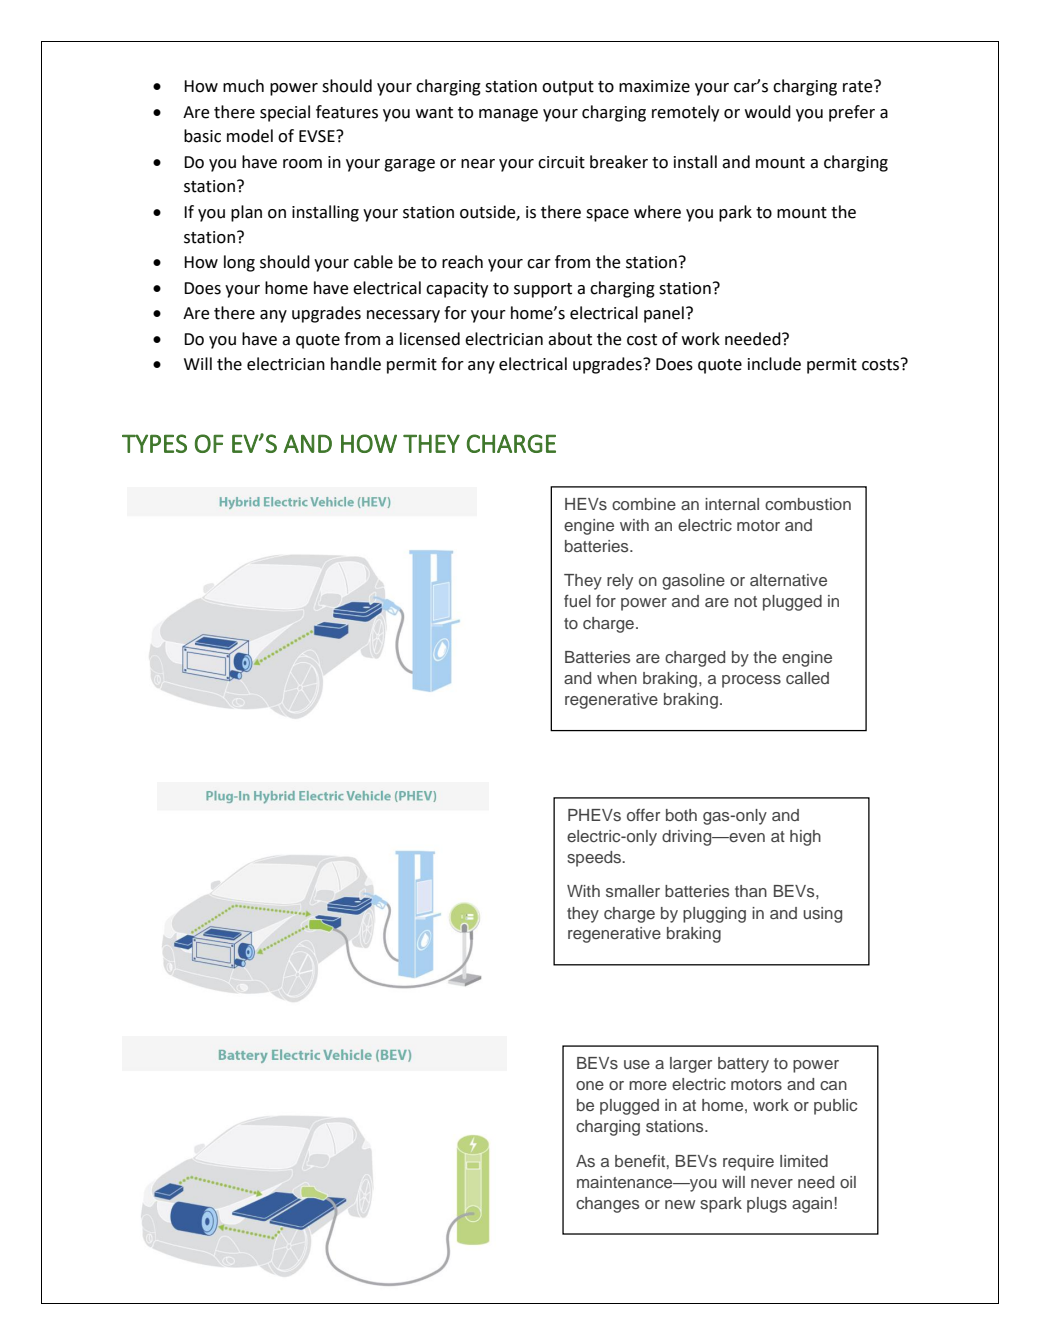  I want to click on one, so click(590, 1085).
